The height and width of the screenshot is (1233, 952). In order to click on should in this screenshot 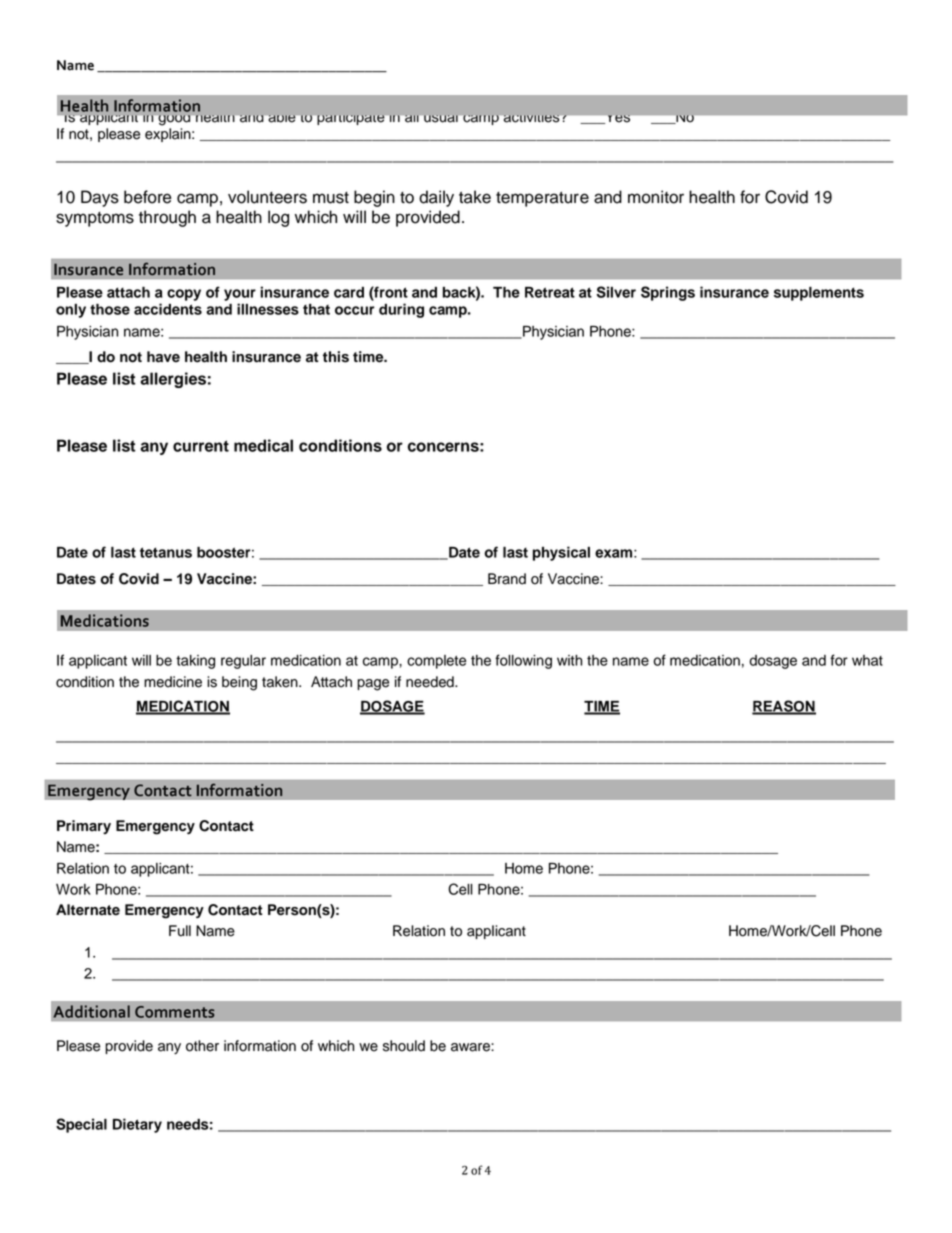, I will do `click(404, 1046)`.
